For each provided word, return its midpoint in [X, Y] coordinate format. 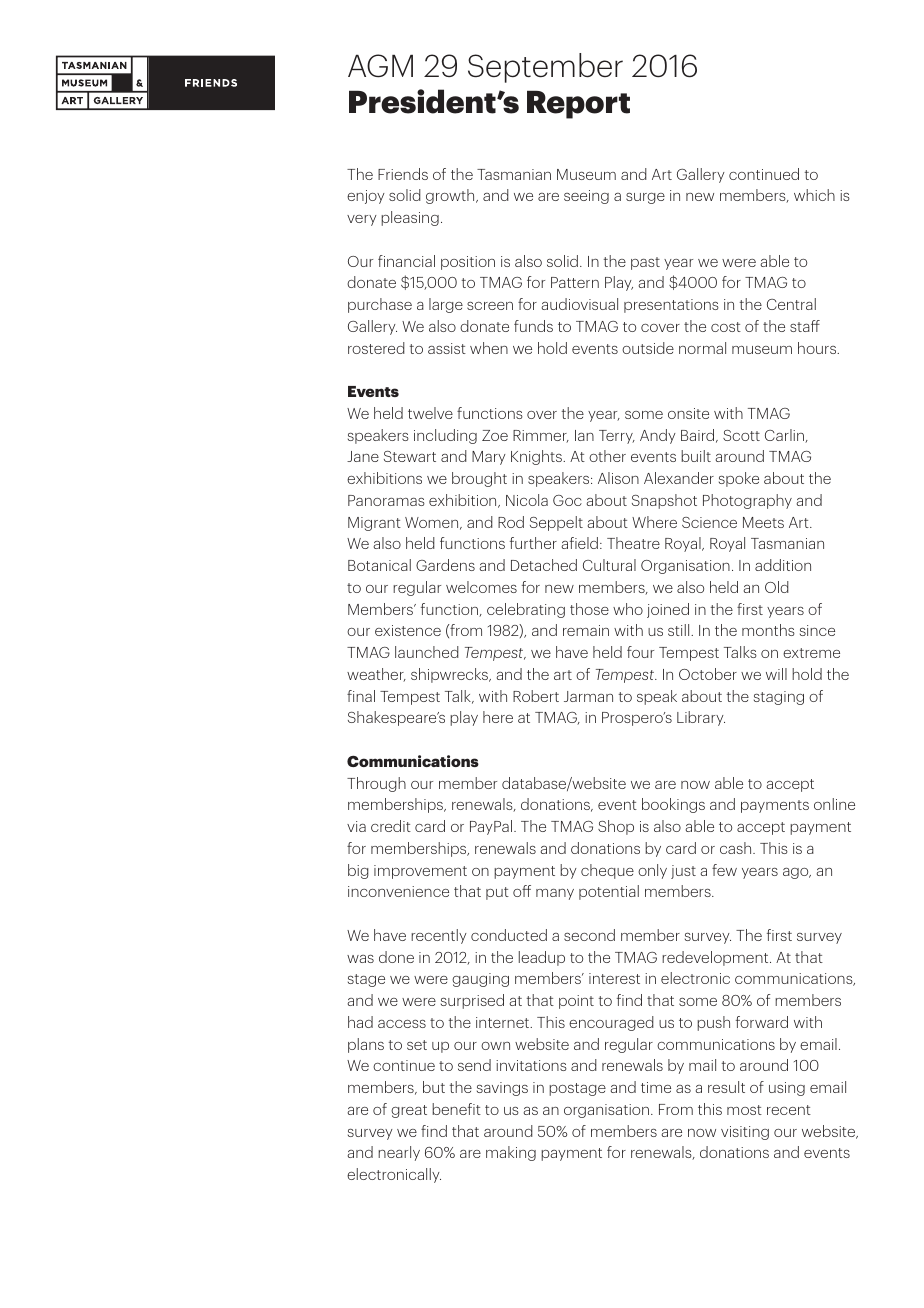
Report [578, 105]
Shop [616, 827]
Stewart [410, 456]
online [834, 804]
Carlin [785, 436]
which [814, 195]
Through [376, 784]
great [409, 1111]
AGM [380, 66]
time [656, 1087]
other [607, 456]
